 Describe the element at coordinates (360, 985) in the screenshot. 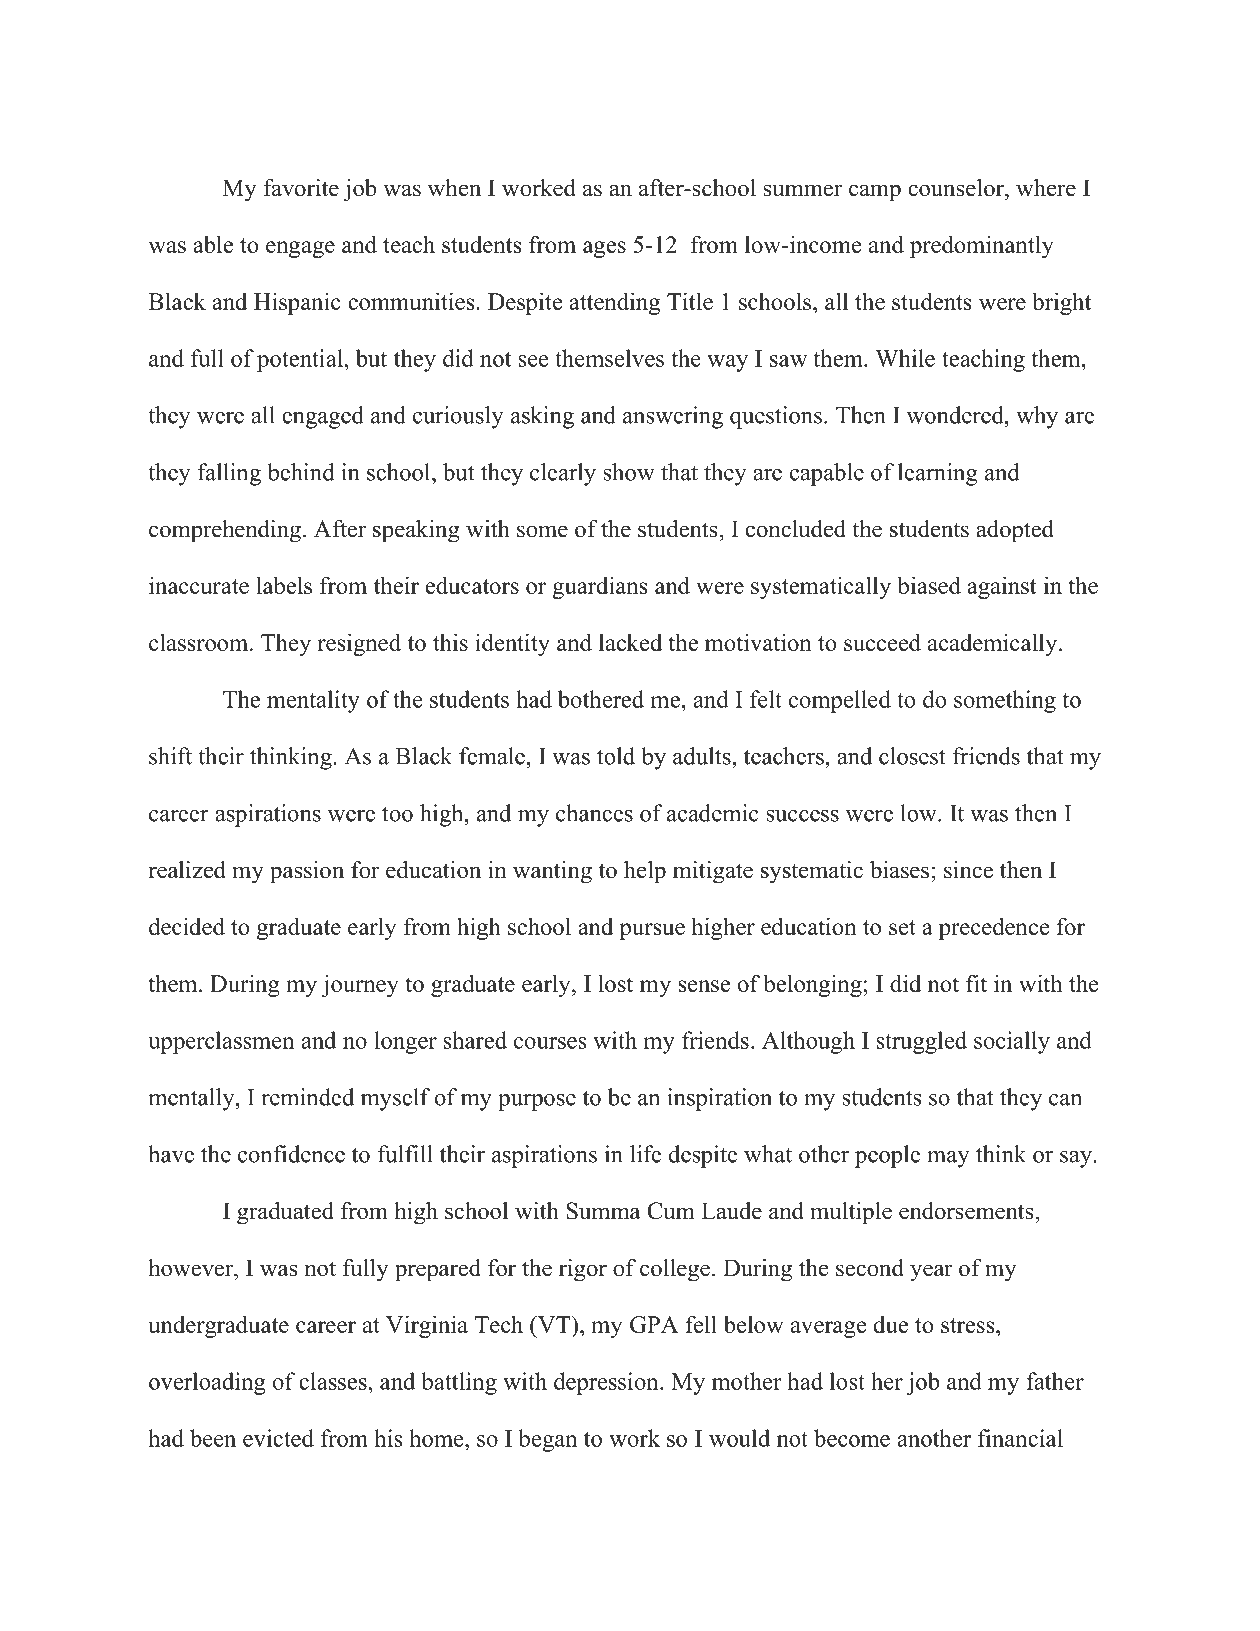

I see `journey` at that location.
